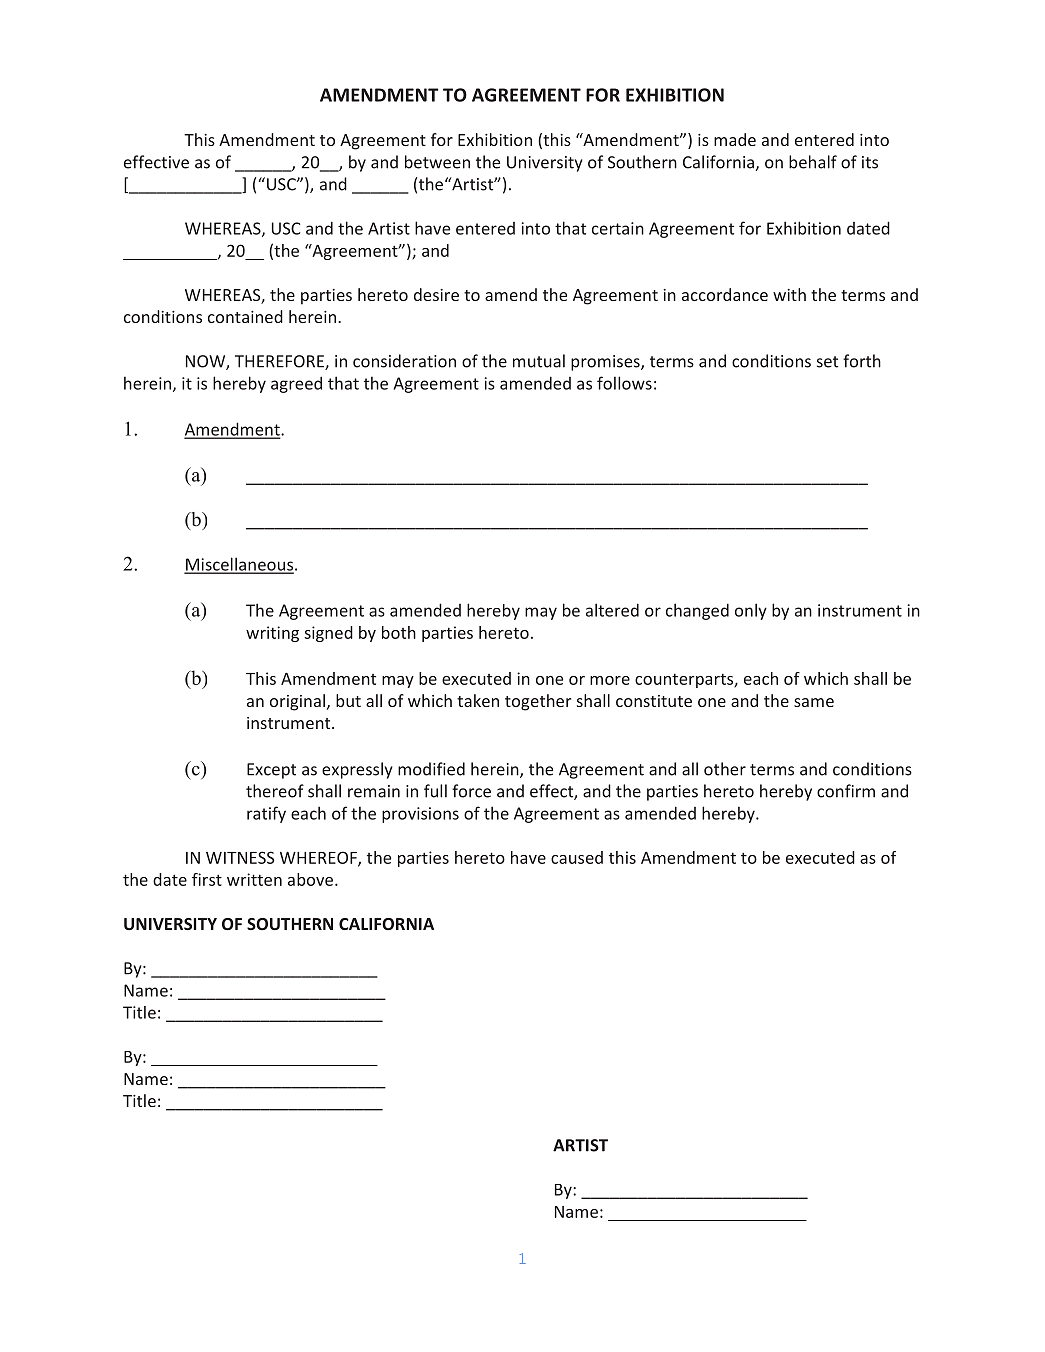  Describe the element at coordinates (296, 384) in the page. I see `agreed` at that location.
